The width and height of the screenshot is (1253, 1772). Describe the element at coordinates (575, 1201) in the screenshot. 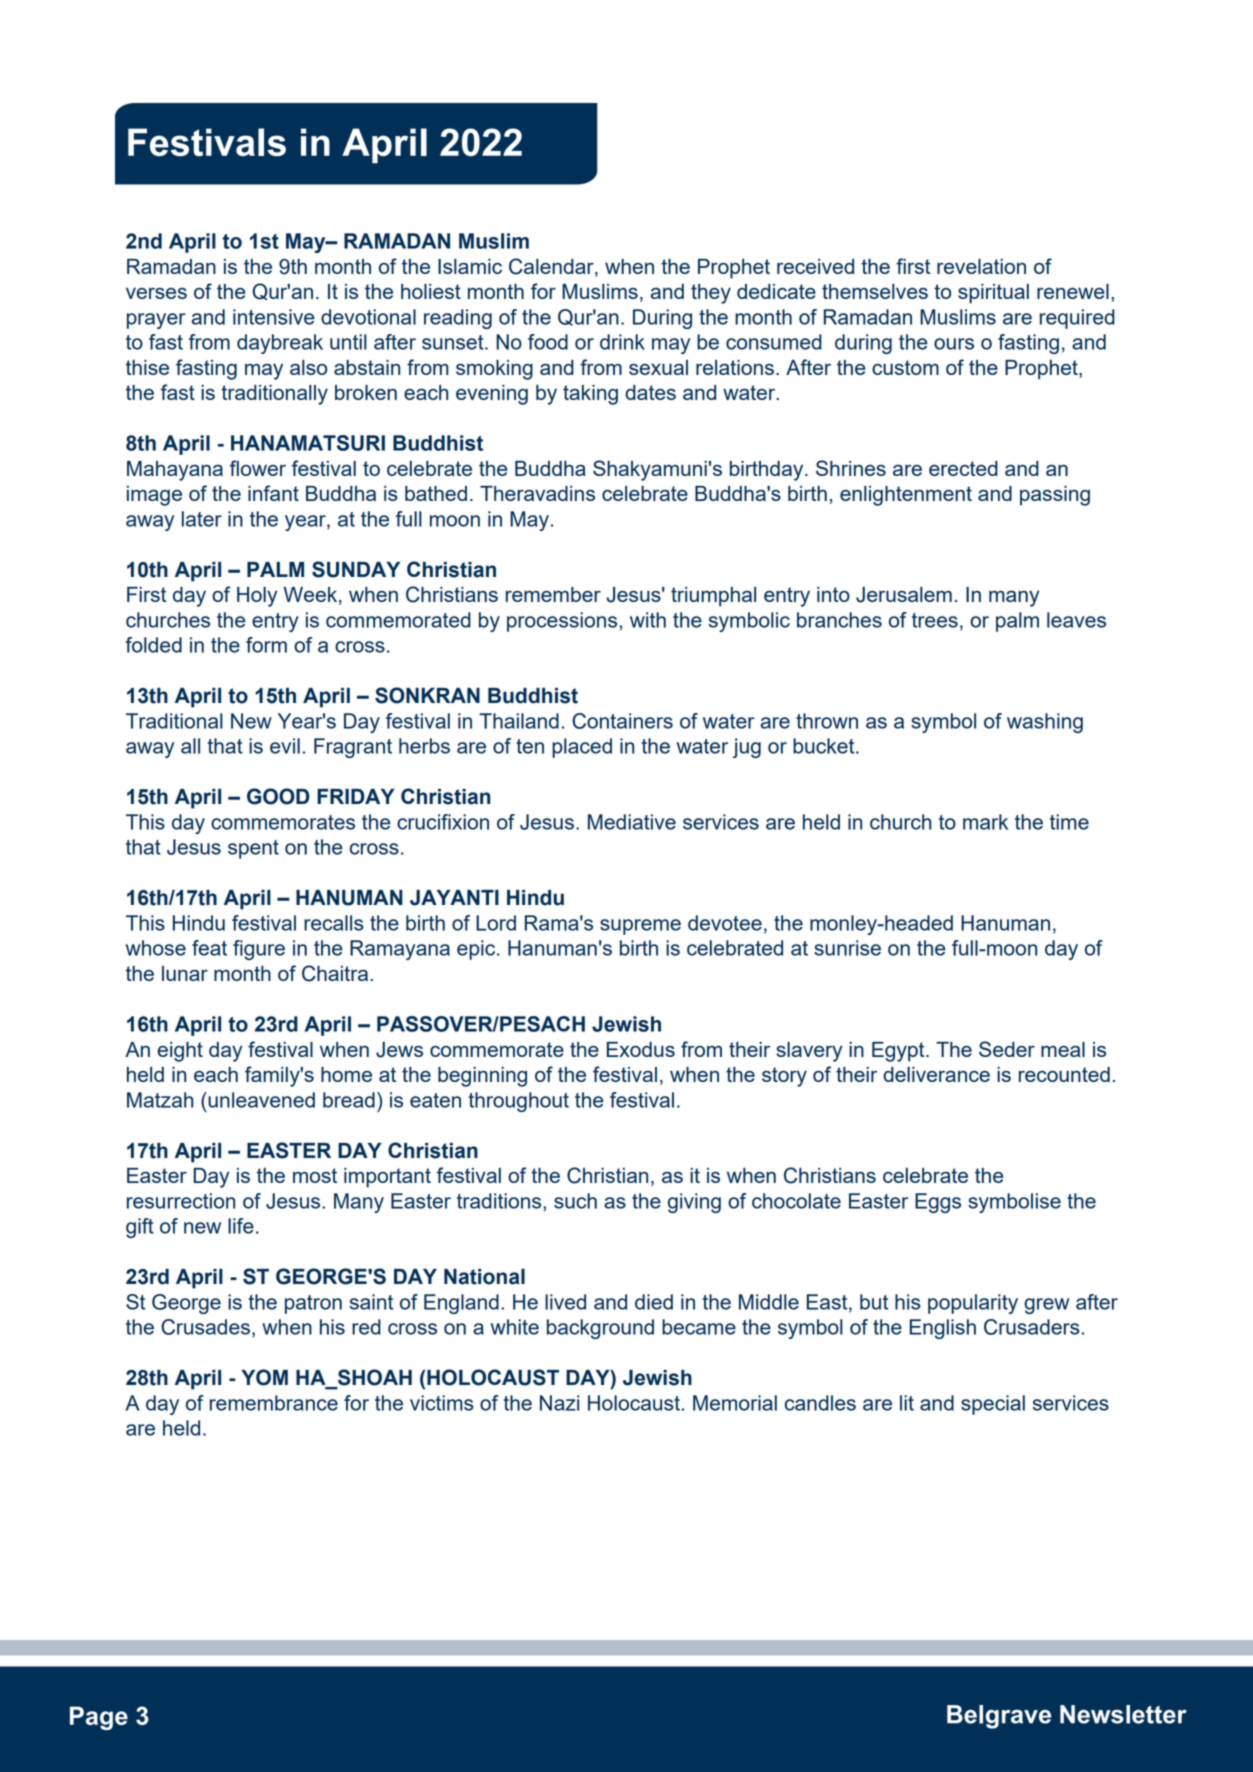

I see `such` at that location.
